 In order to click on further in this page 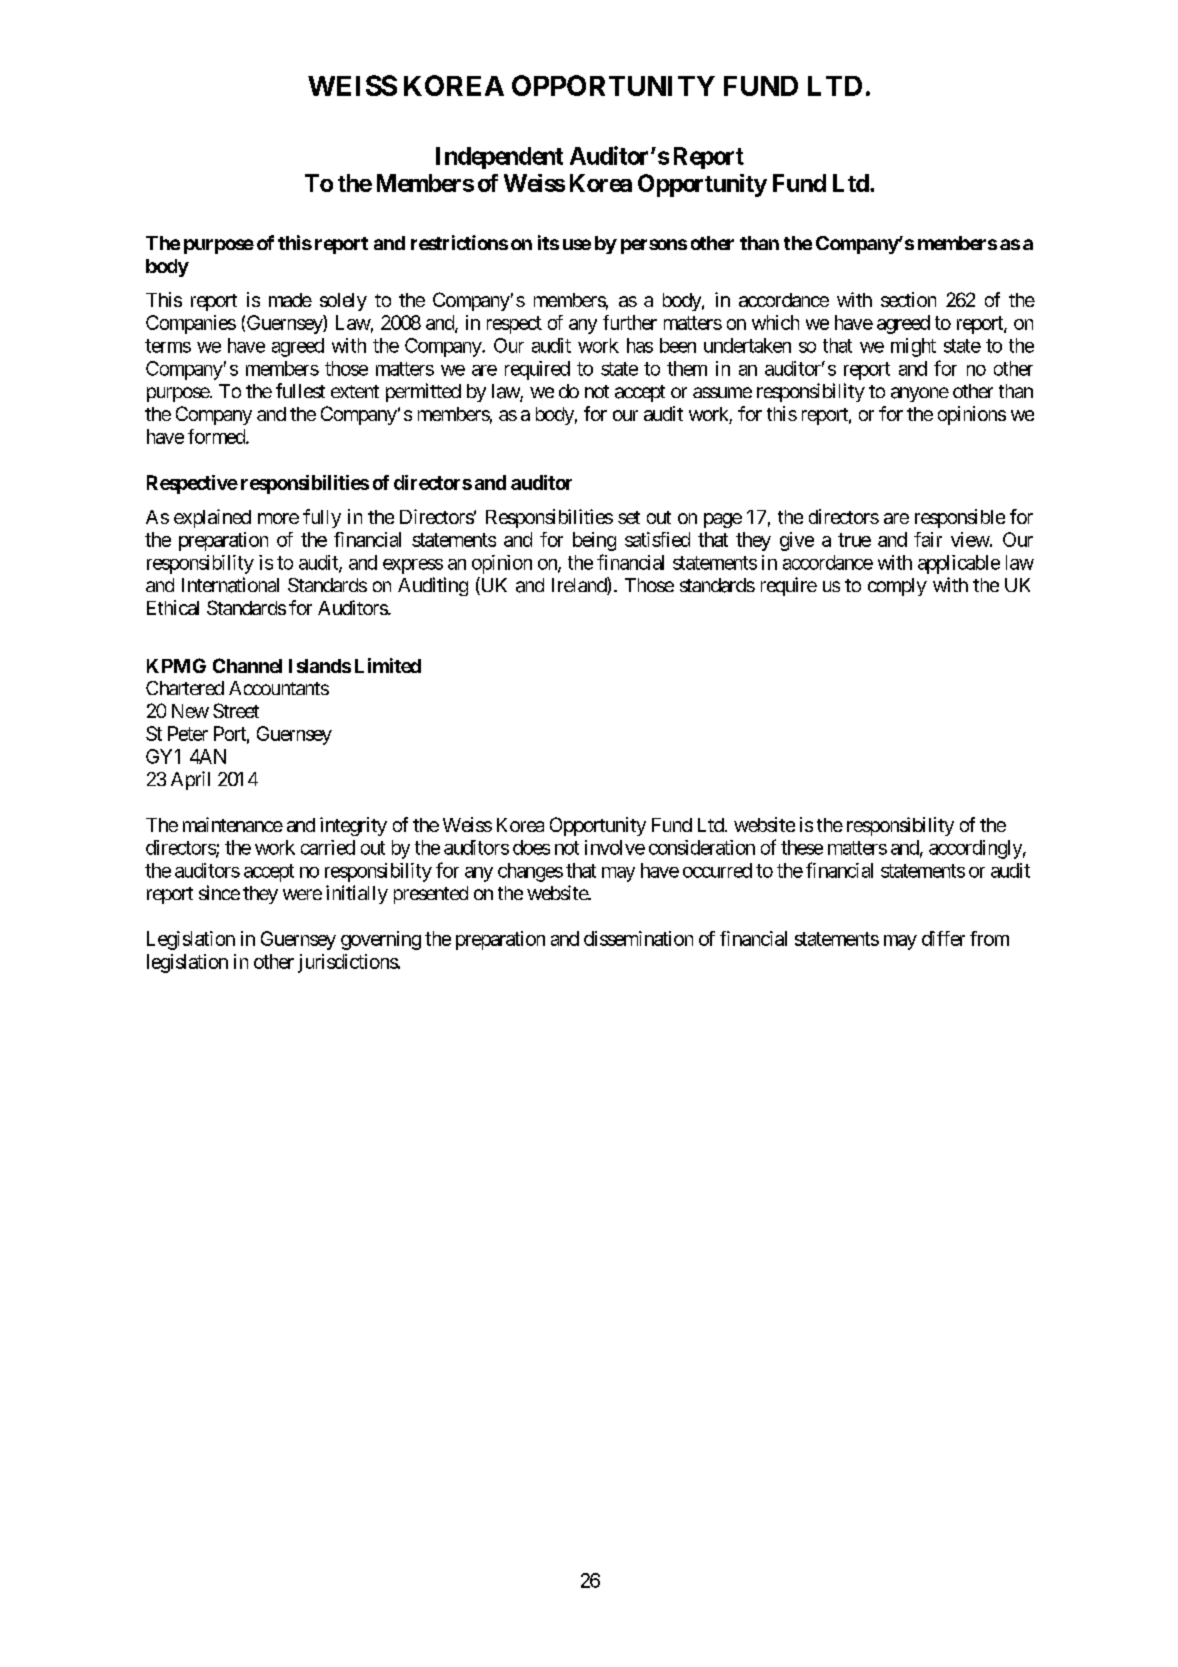, I will do `click(630, 322)`.
